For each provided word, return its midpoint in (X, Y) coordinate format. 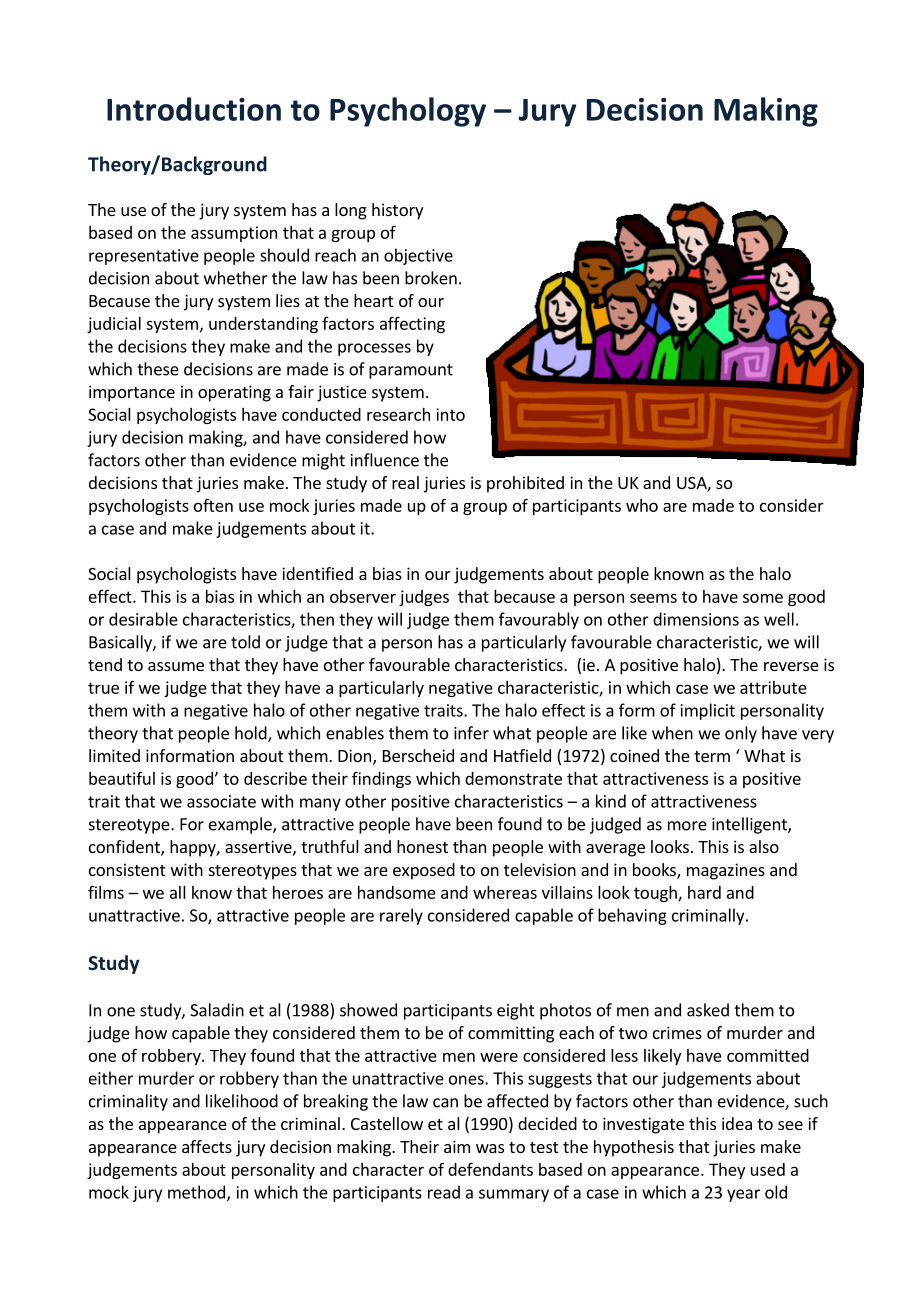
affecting (412, 324)
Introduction (194, 109)
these (158, 369)
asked (708, 1010)
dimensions (696, 619)
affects (207, 1146)
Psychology (408, 112)
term (712, 756)
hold (252, 734)
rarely (401, 916)
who (642, 505)
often (213, 505)
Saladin (217, 1010)
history (397, 211)
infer (471, 733)
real (405, 482)
